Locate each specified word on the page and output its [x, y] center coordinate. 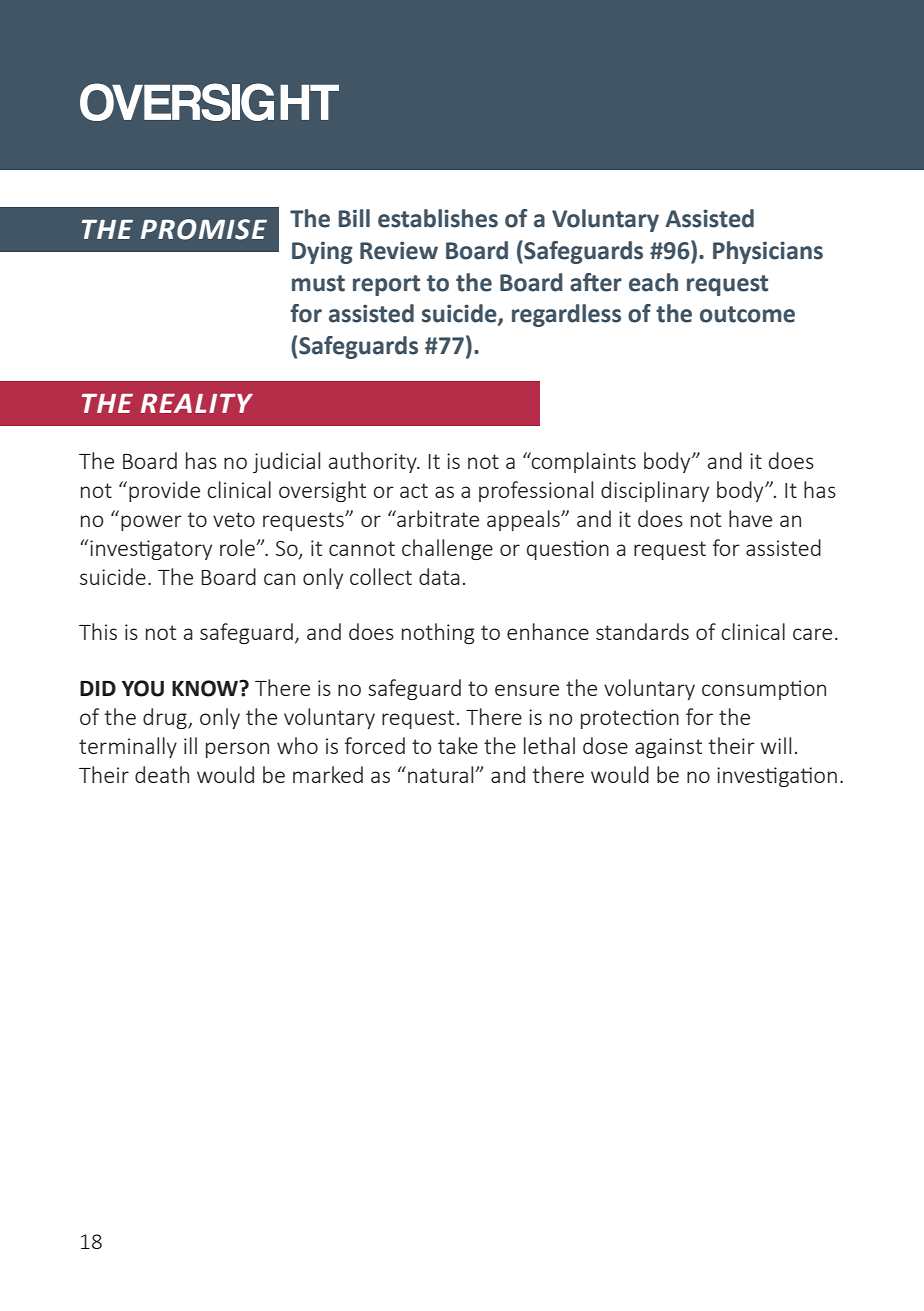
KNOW [206, 688]
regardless [566, 315]
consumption [764, 690]
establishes [438, 218]
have [750, 518]
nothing [438, 633]
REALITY [197, 403]
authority [374, 462]
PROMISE [204, 229]
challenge [447, 549]
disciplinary [655, 491]
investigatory [151, 550]
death [162, 774]
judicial [286, 462]
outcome [747, 314]
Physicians [768, 252]
